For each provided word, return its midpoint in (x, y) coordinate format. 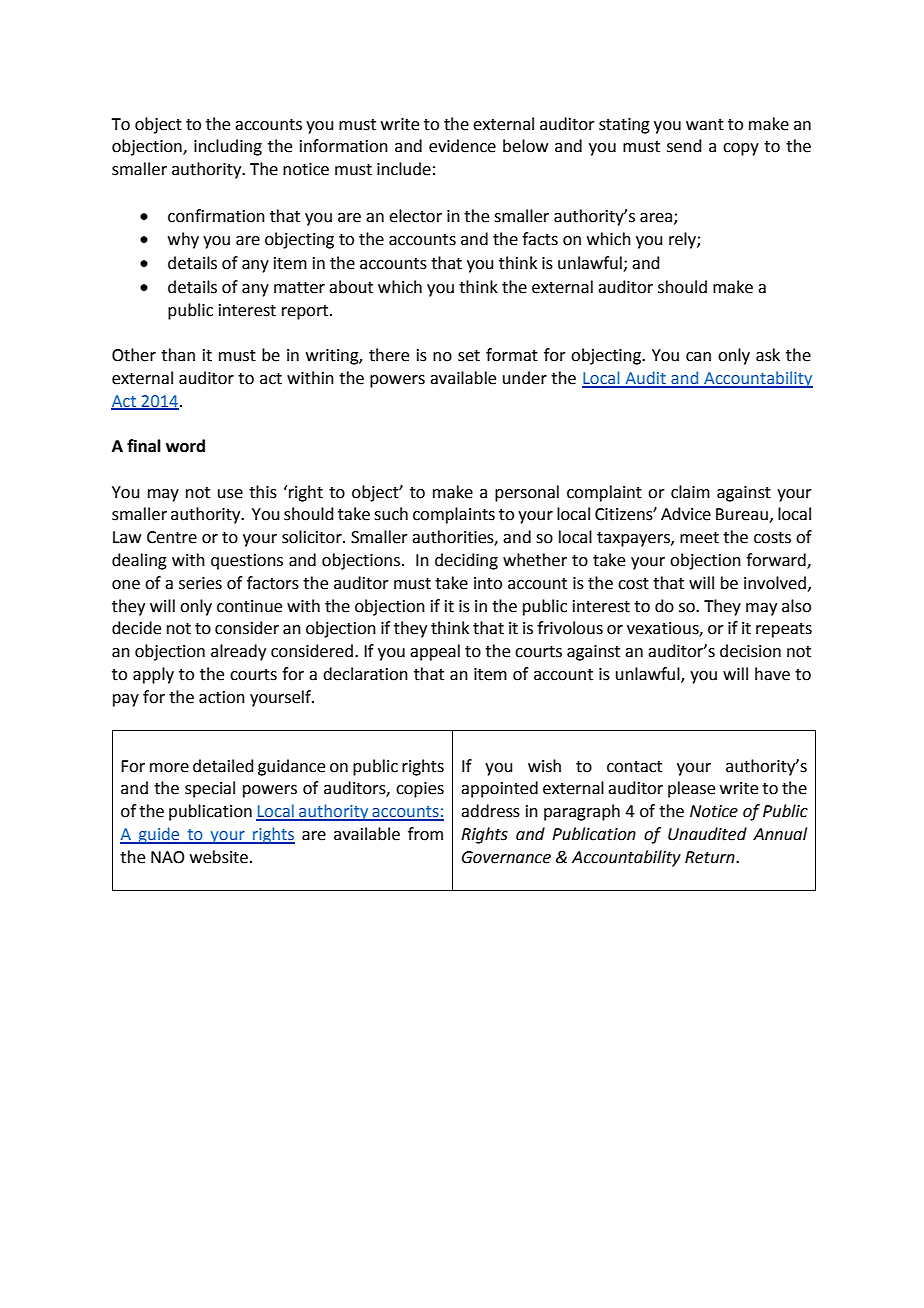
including (228, 147)
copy (741, 149)
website (219, 857)
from (425, 834)
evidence (462, 146)
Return (711, 857)
